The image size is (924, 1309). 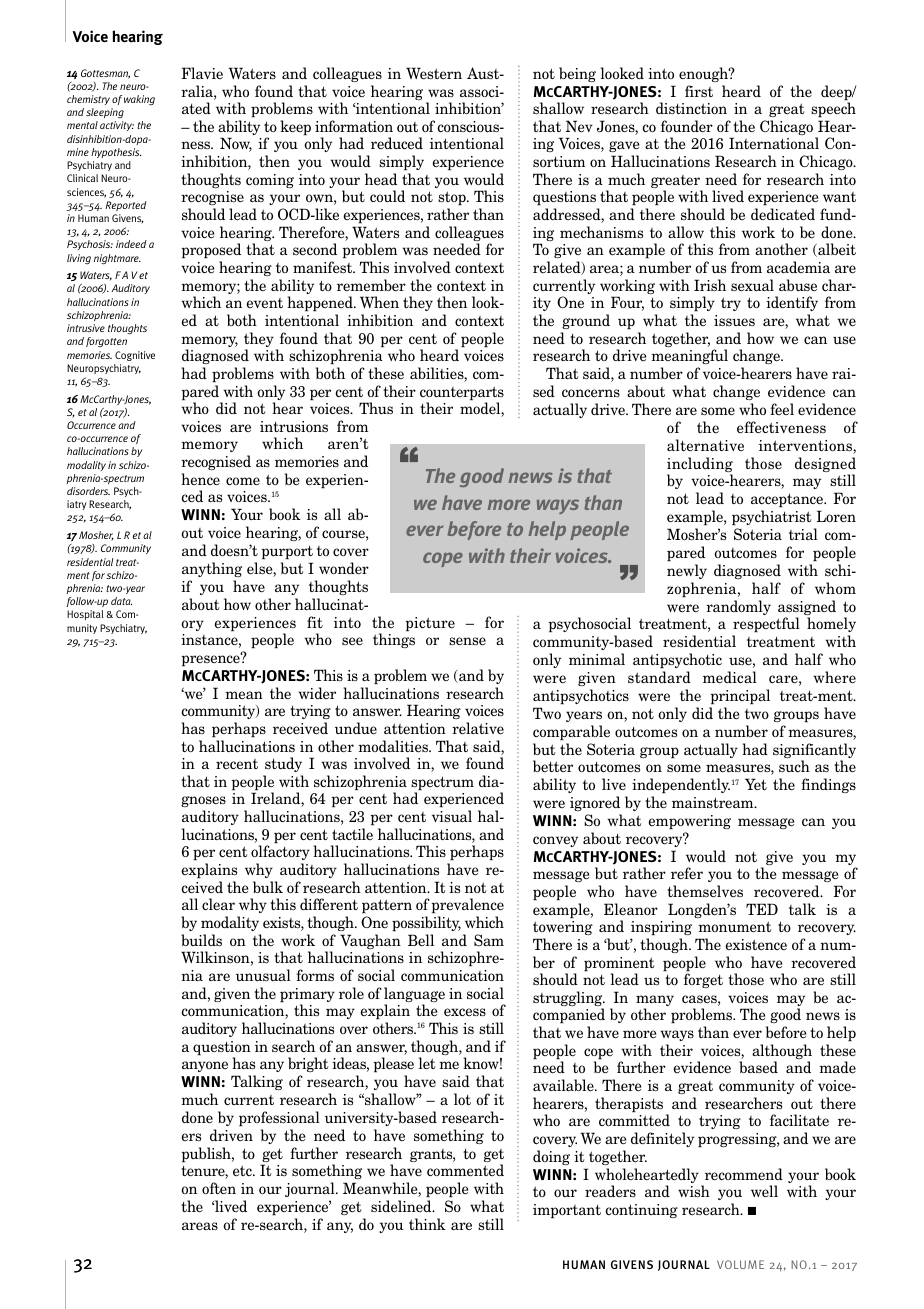 What do you see at coordinates (462, 394) in the screenshot?
I see `counterparts` at bounding box center [462, 394].
